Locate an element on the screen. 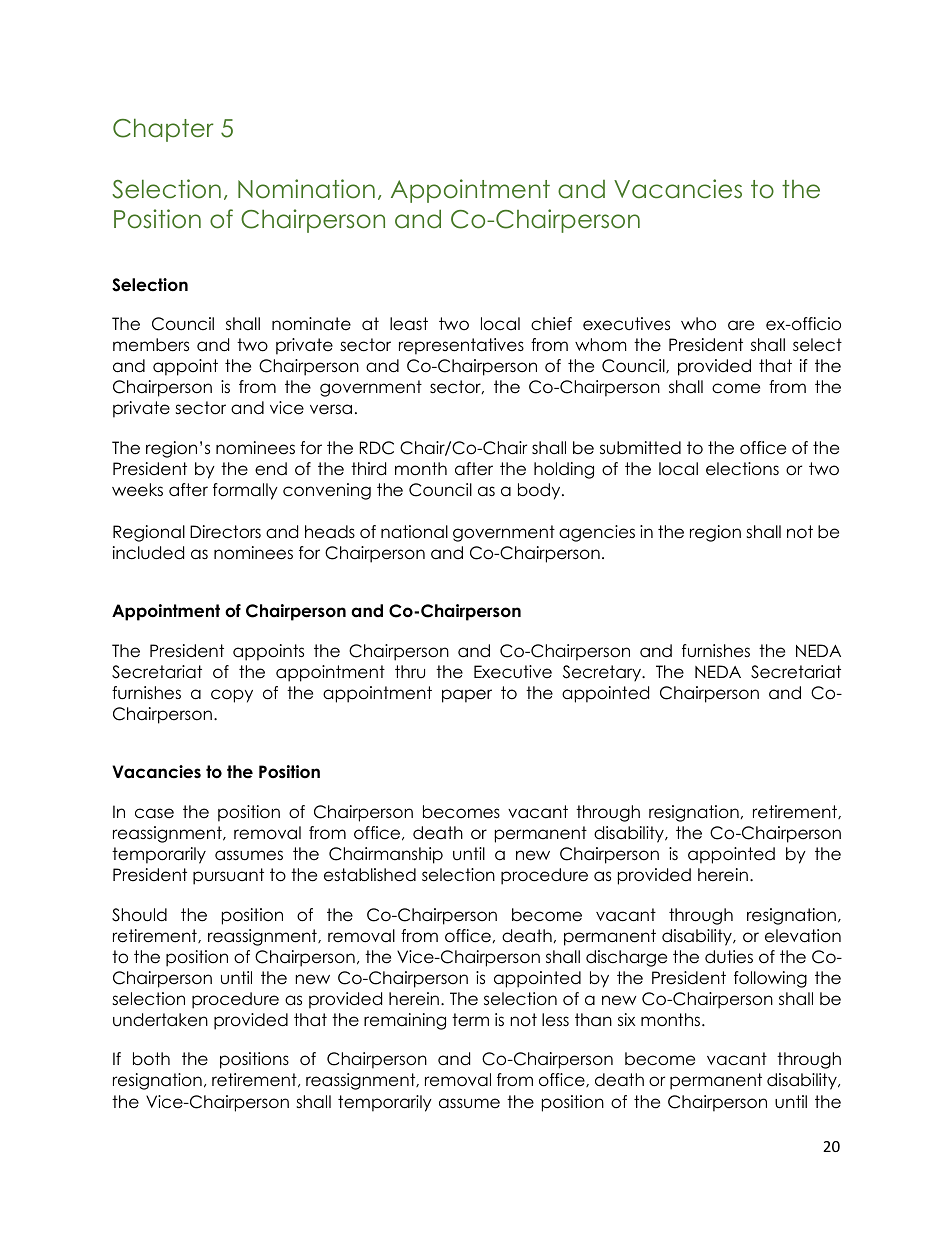  term is located at coordinates (470, 1020).
